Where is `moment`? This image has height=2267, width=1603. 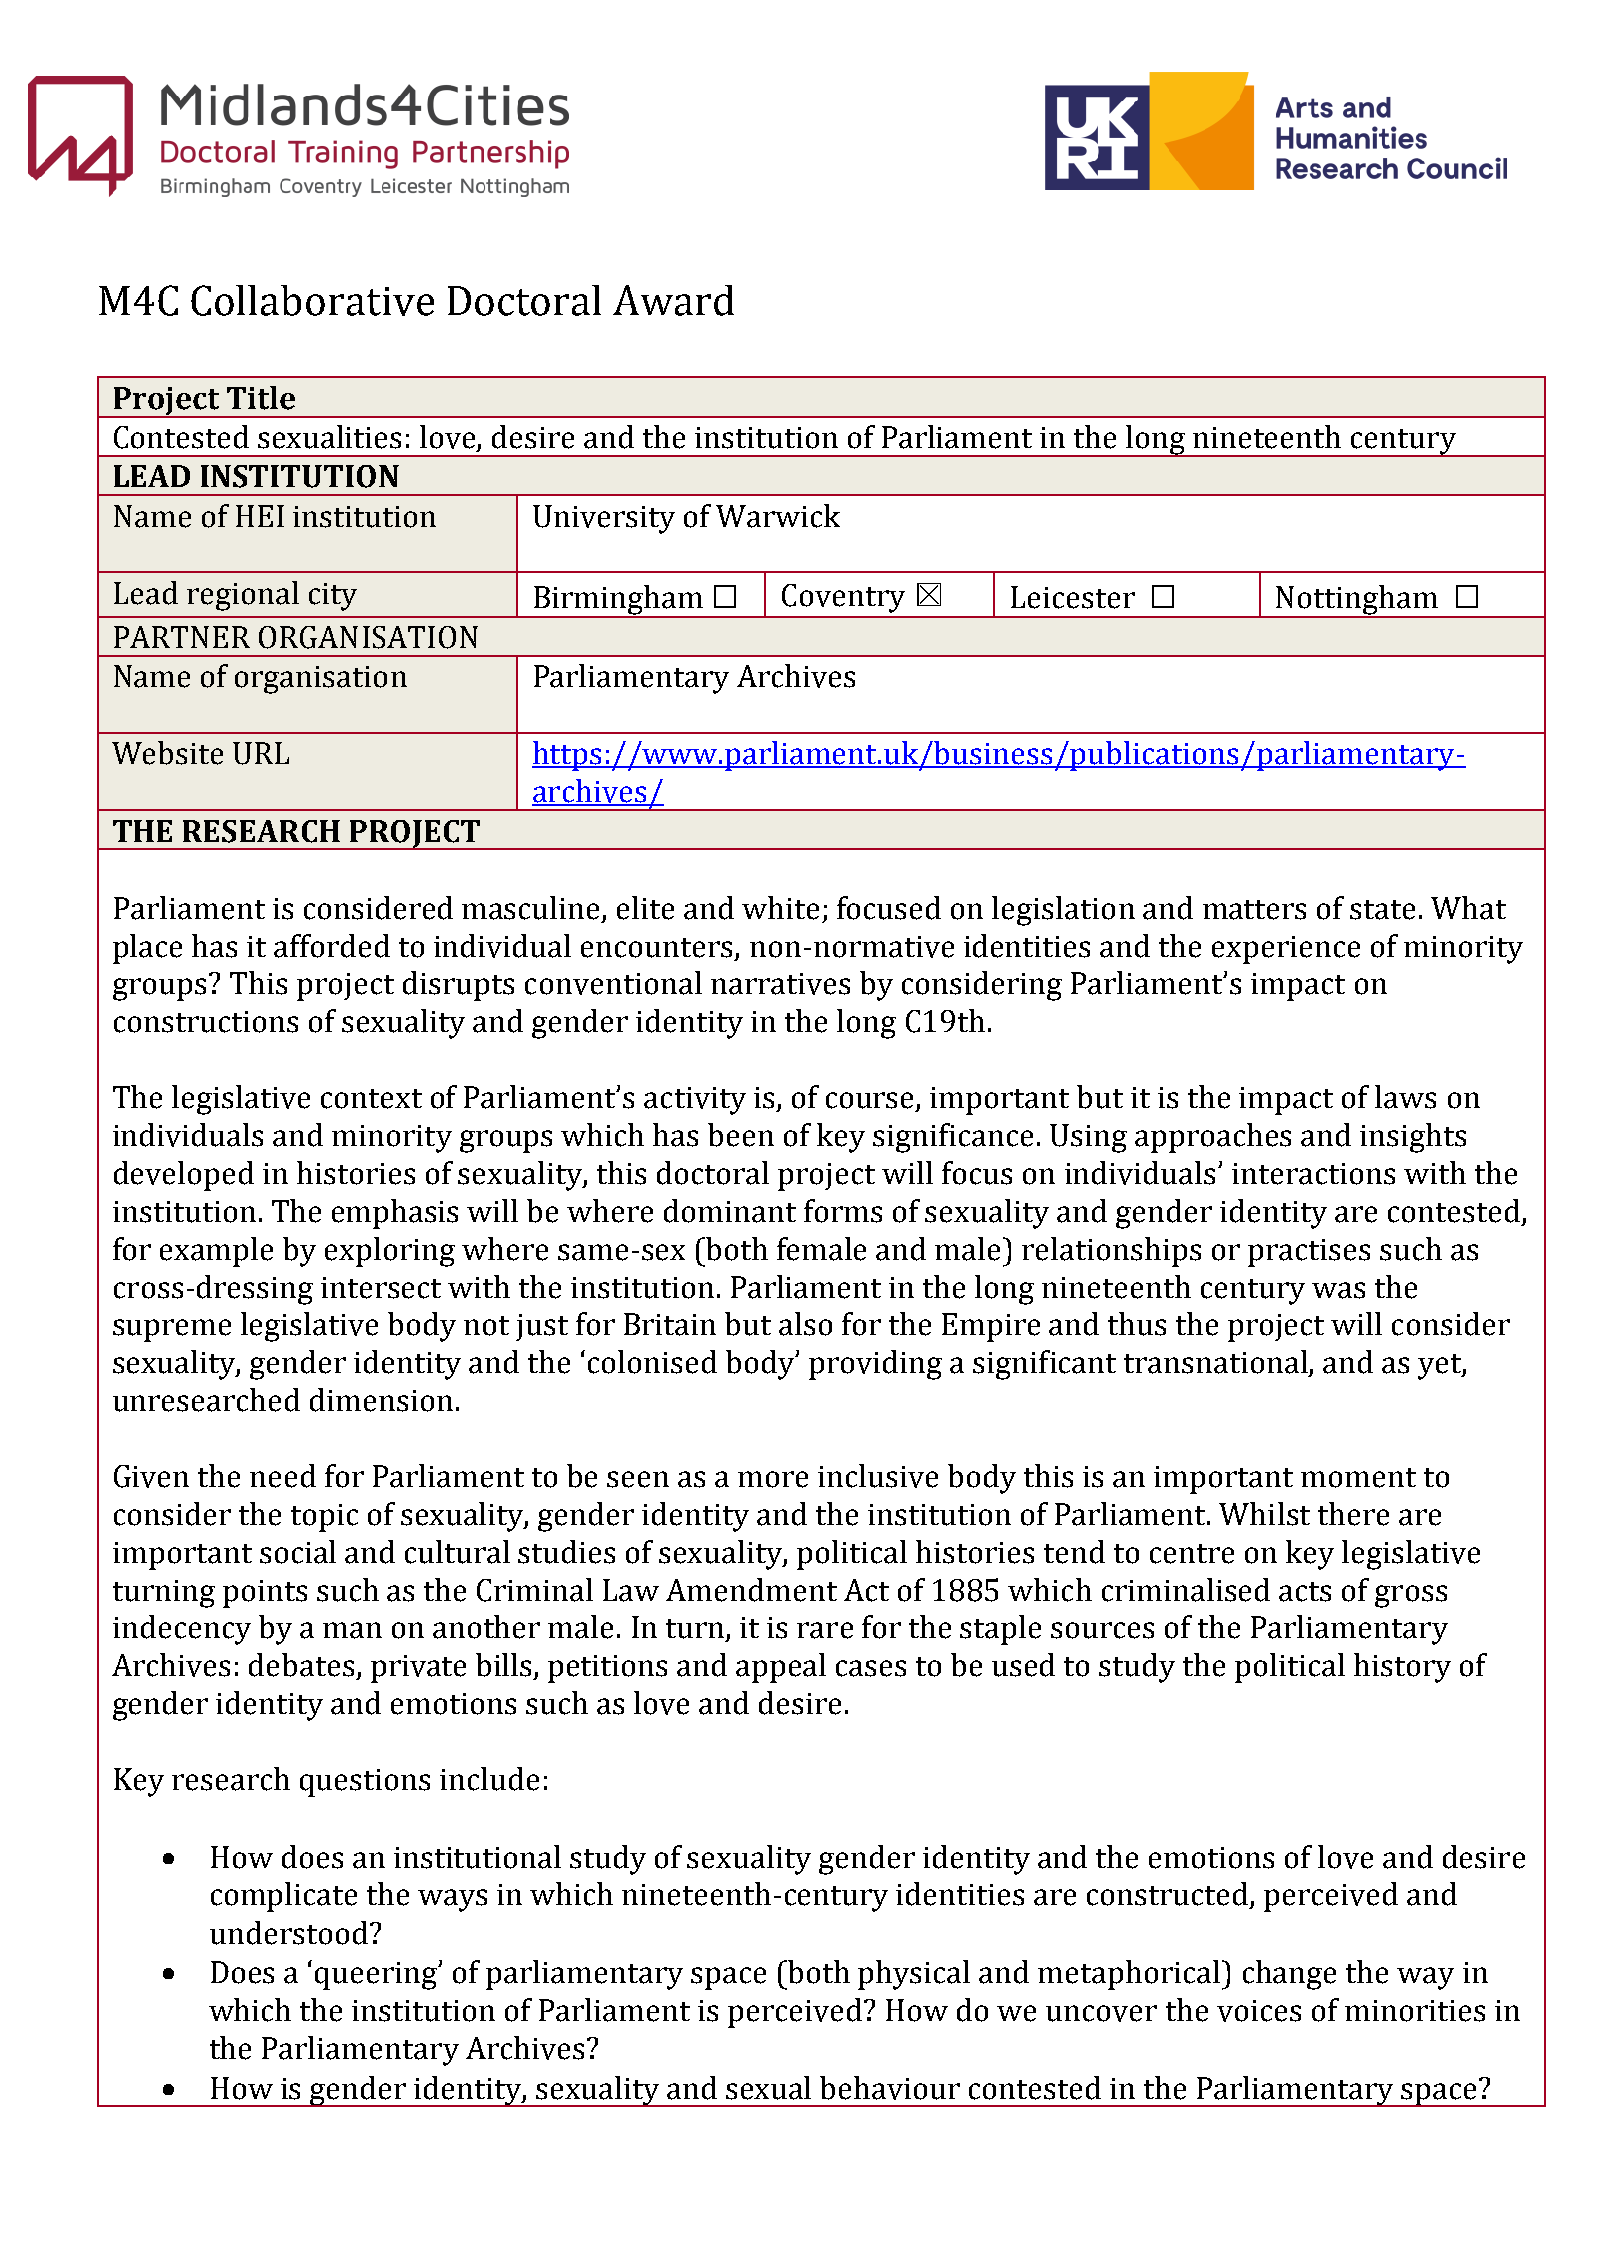
moment is located at coordinates (1358, 1478).
